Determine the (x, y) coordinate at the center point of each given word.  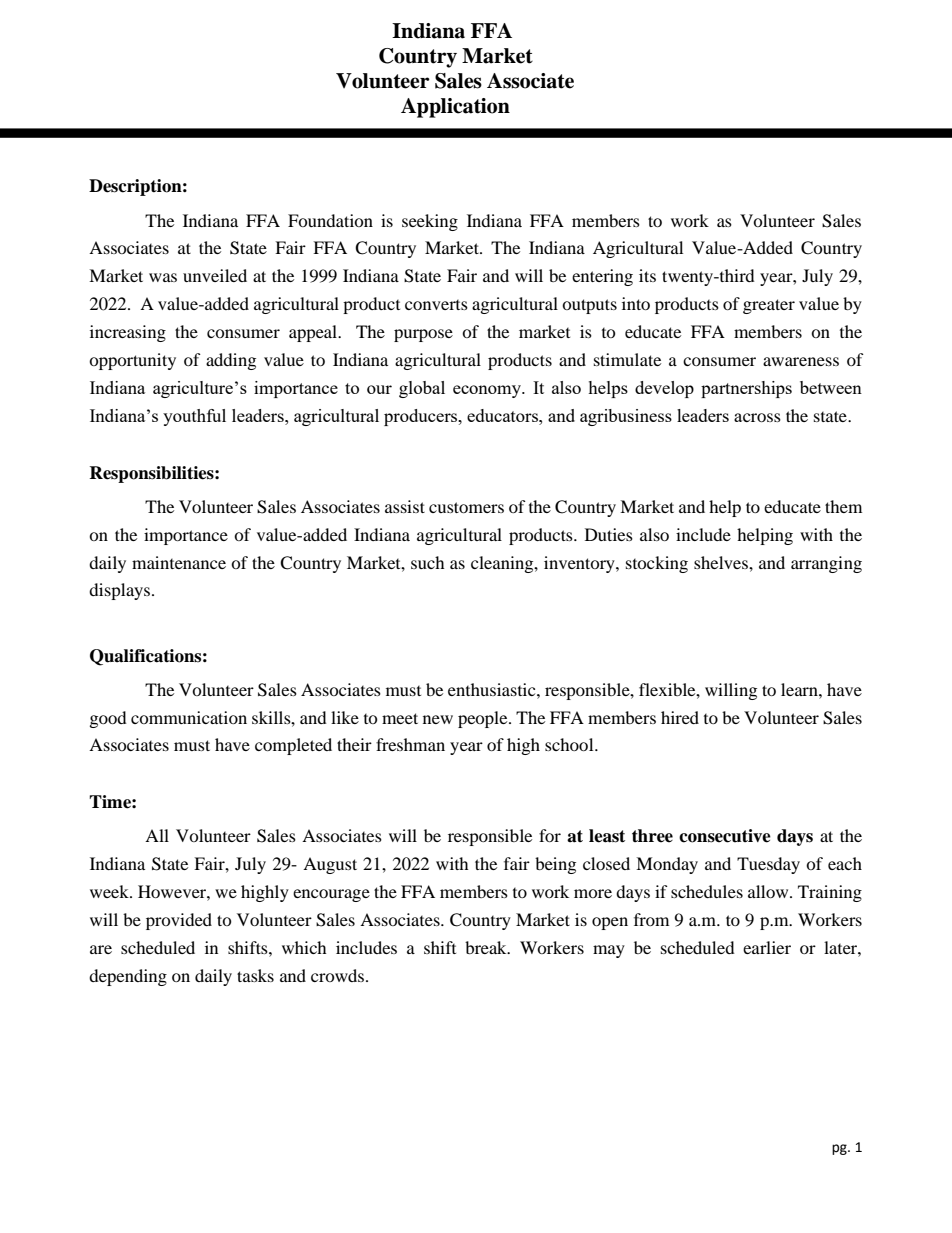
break (487, 947)
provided (179, 921)
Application (455, 108)
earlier (767, 947)
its (647, 275)
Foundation (330, 220)
